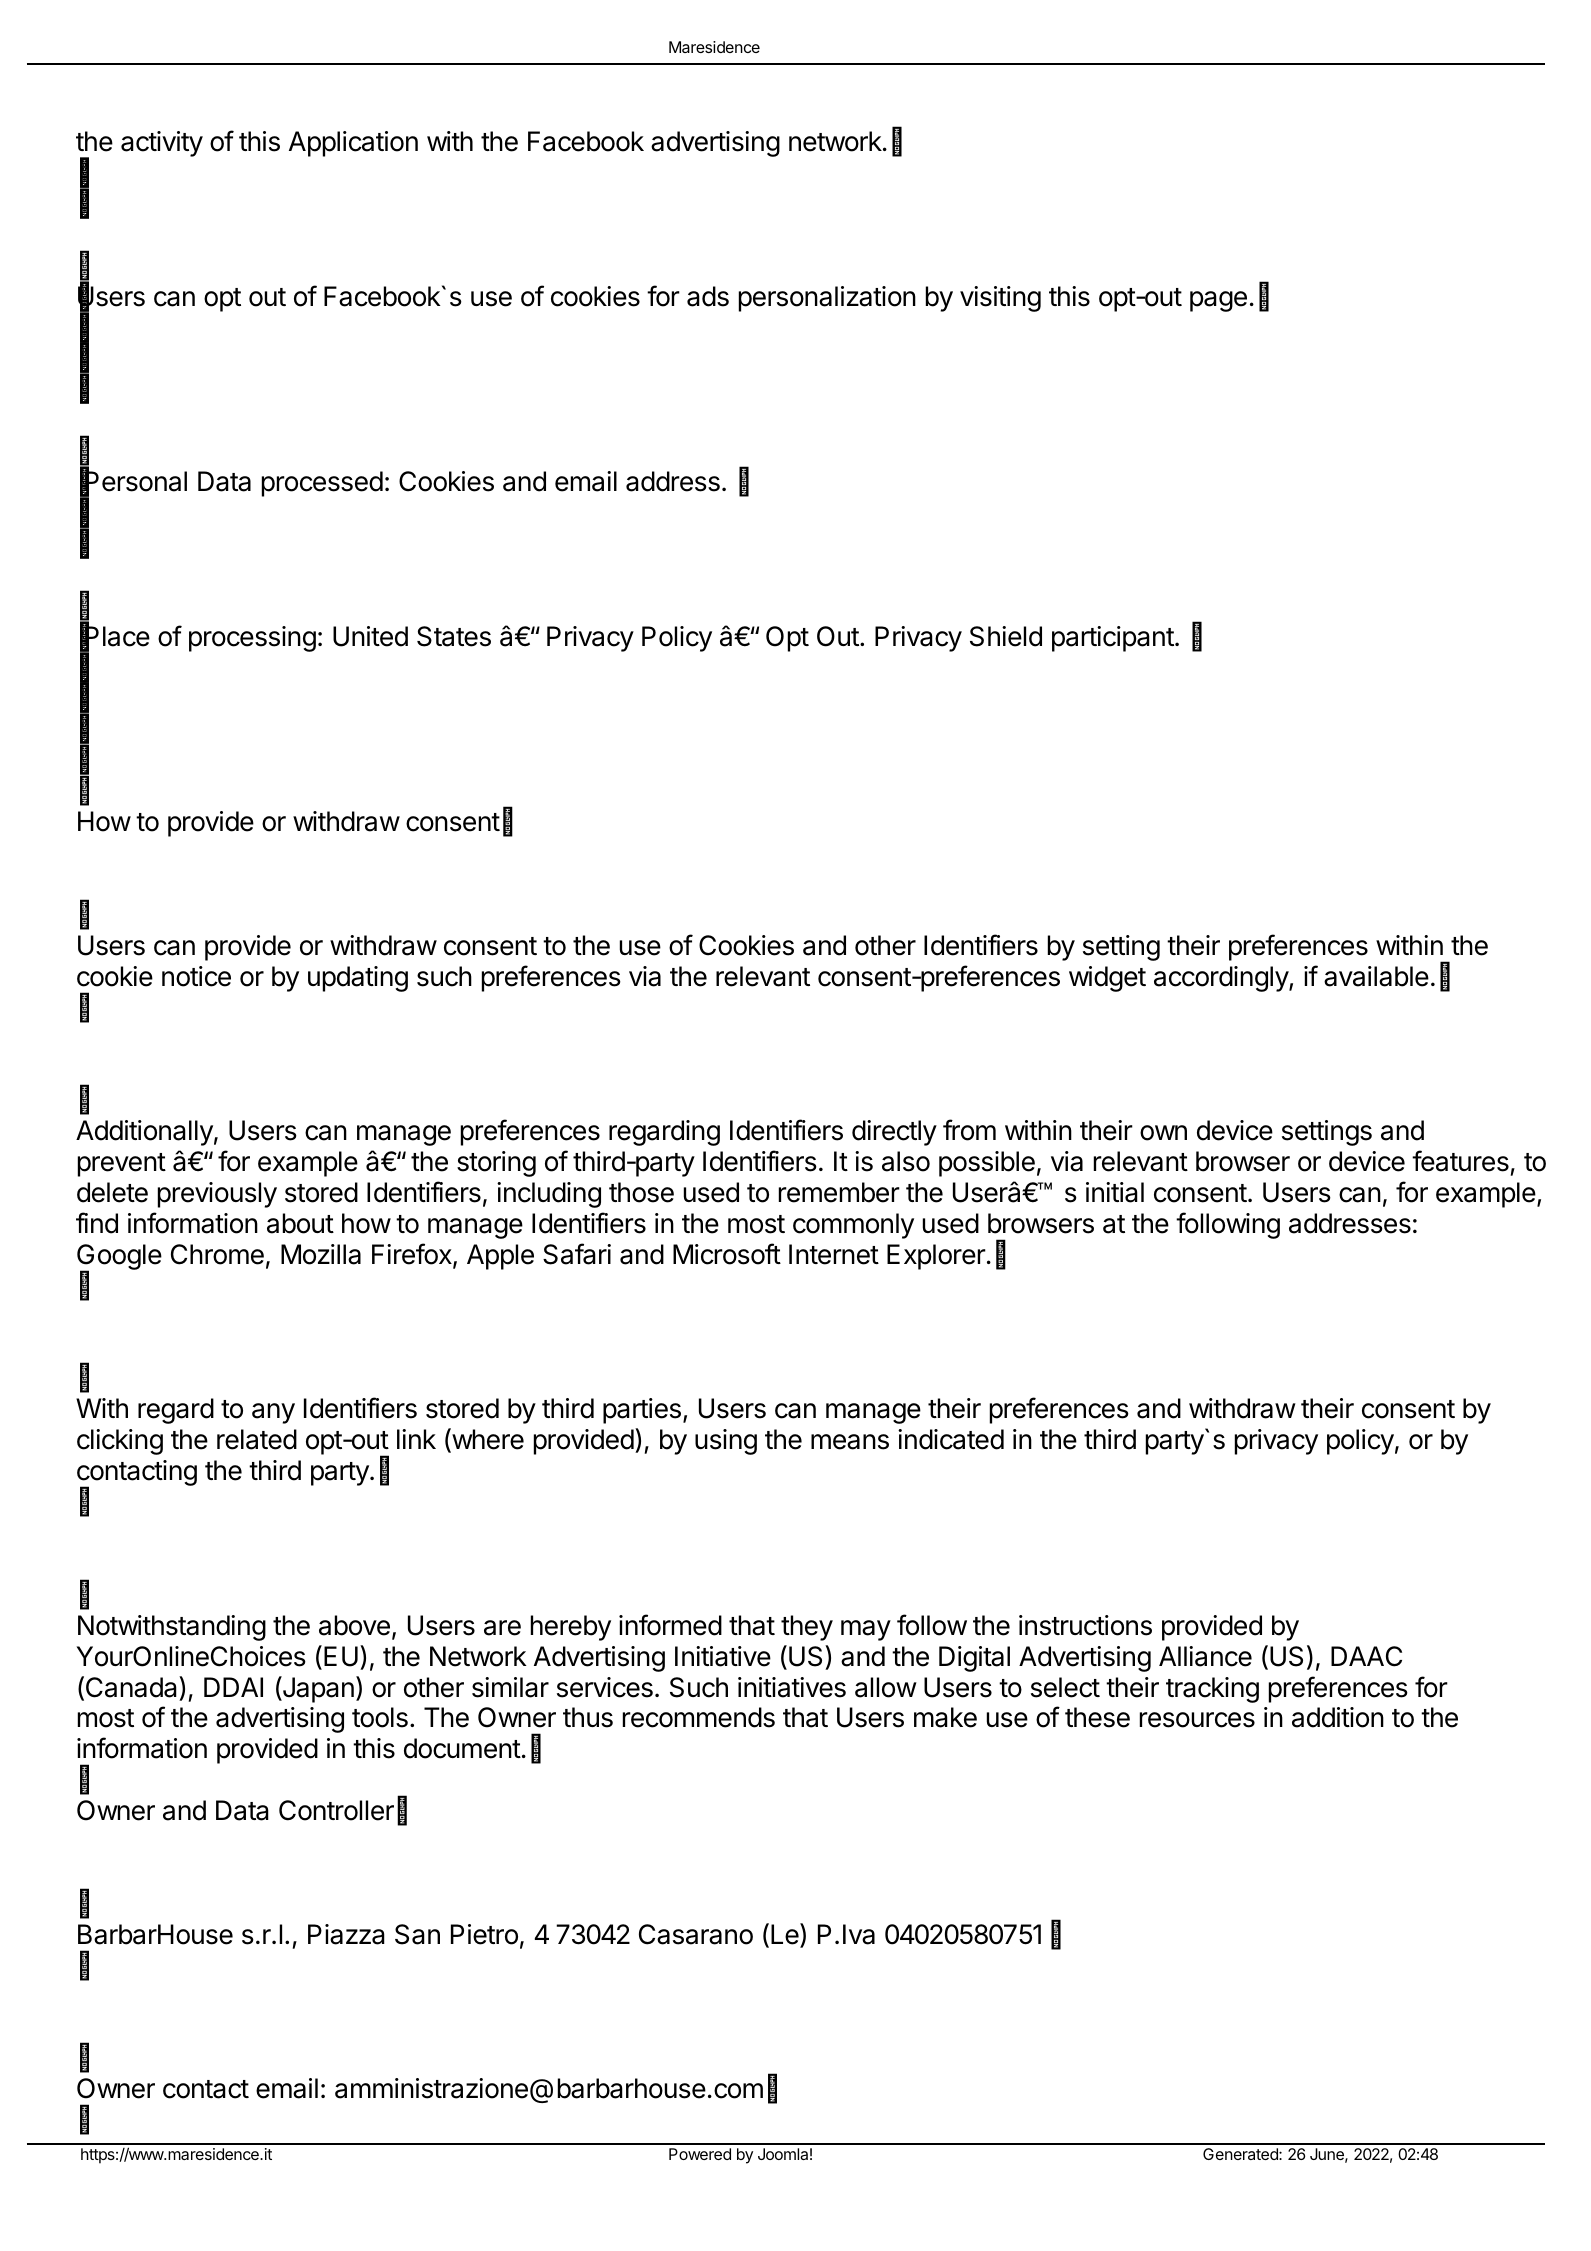  What do you see at coordinates (257, 1439) in the screenshot?
I see `related` at bounding box center [257, 1439].
